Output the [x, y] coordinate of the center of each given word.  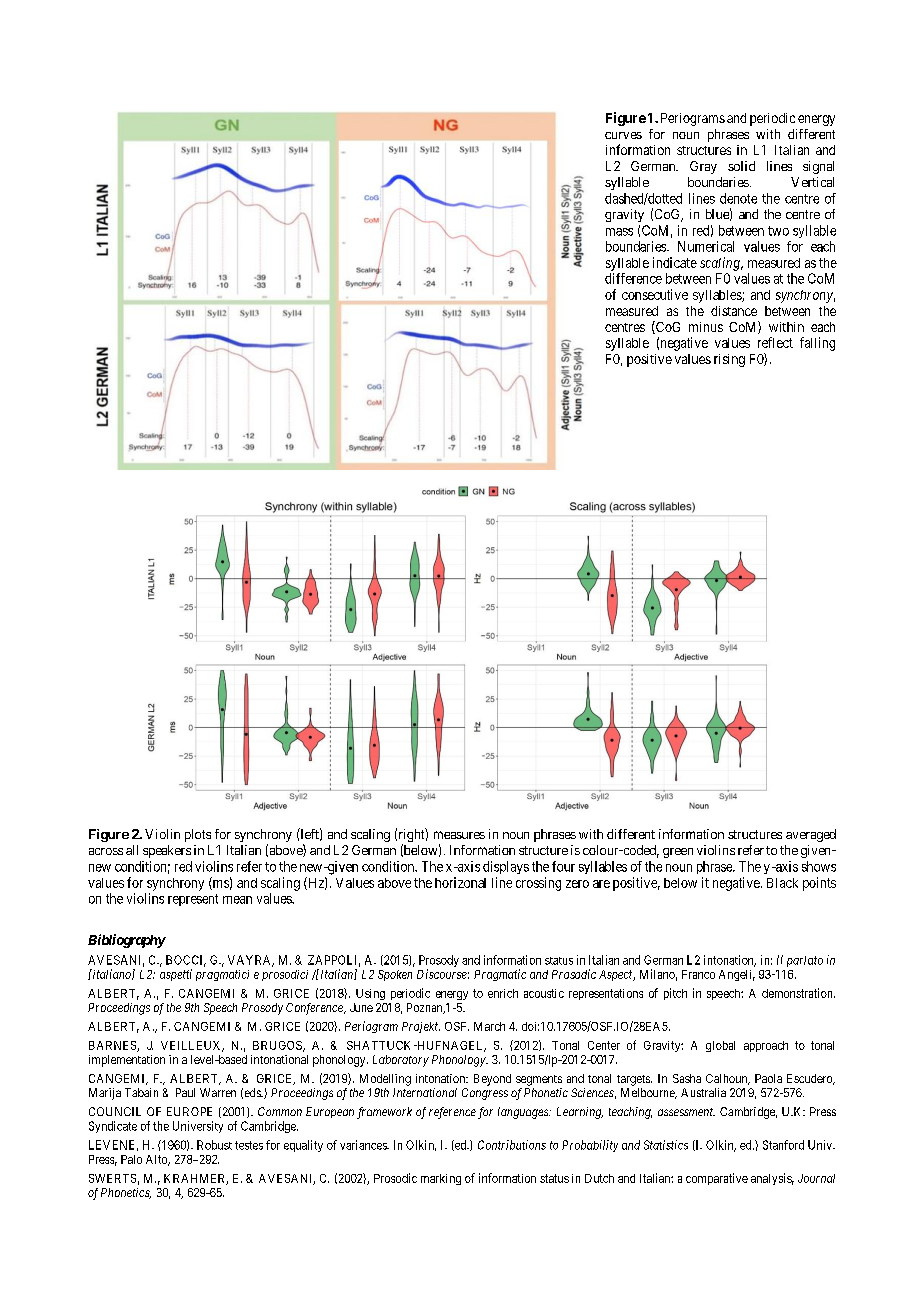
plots [198, 835]
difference [633, 278]
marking [441, 1179]
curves [623, 135]
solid [741, 166]
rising [729, 360]
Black [782, 883]
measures [459, 835]
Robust [214, 1145]
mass [619, 232]
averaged [811, 835]
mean [237, 900]
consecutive [655, 294]
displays [506, 867]
